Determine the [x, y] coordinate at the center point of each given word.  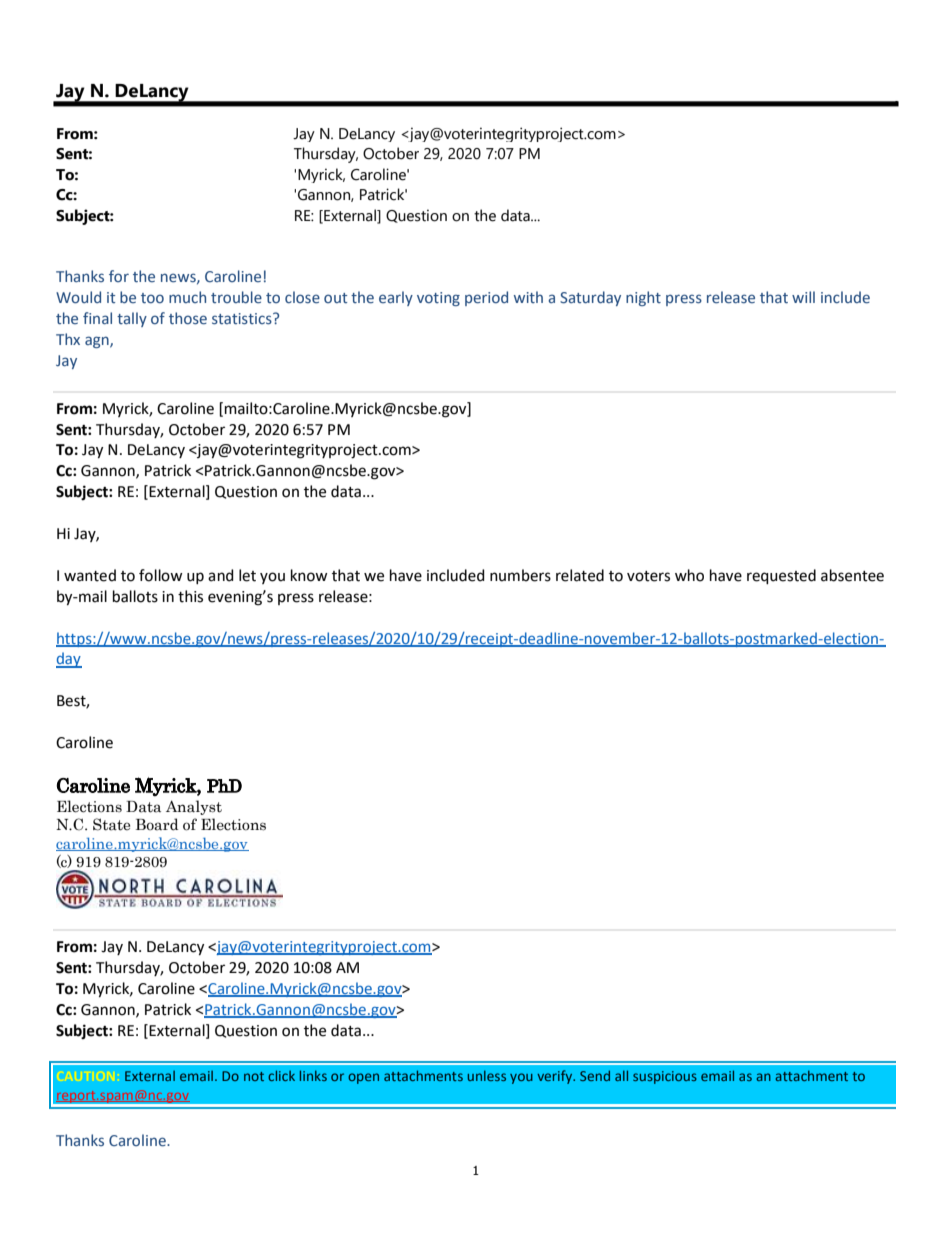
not [254, 1076]
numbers [520, 575]
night [643, 298]
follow [161, 575]
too [152, 298]
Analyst [194, 807]
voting [438, 299]
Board [157, 824]
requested [781, 576]
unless [487, 1076]
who [689, 575]
